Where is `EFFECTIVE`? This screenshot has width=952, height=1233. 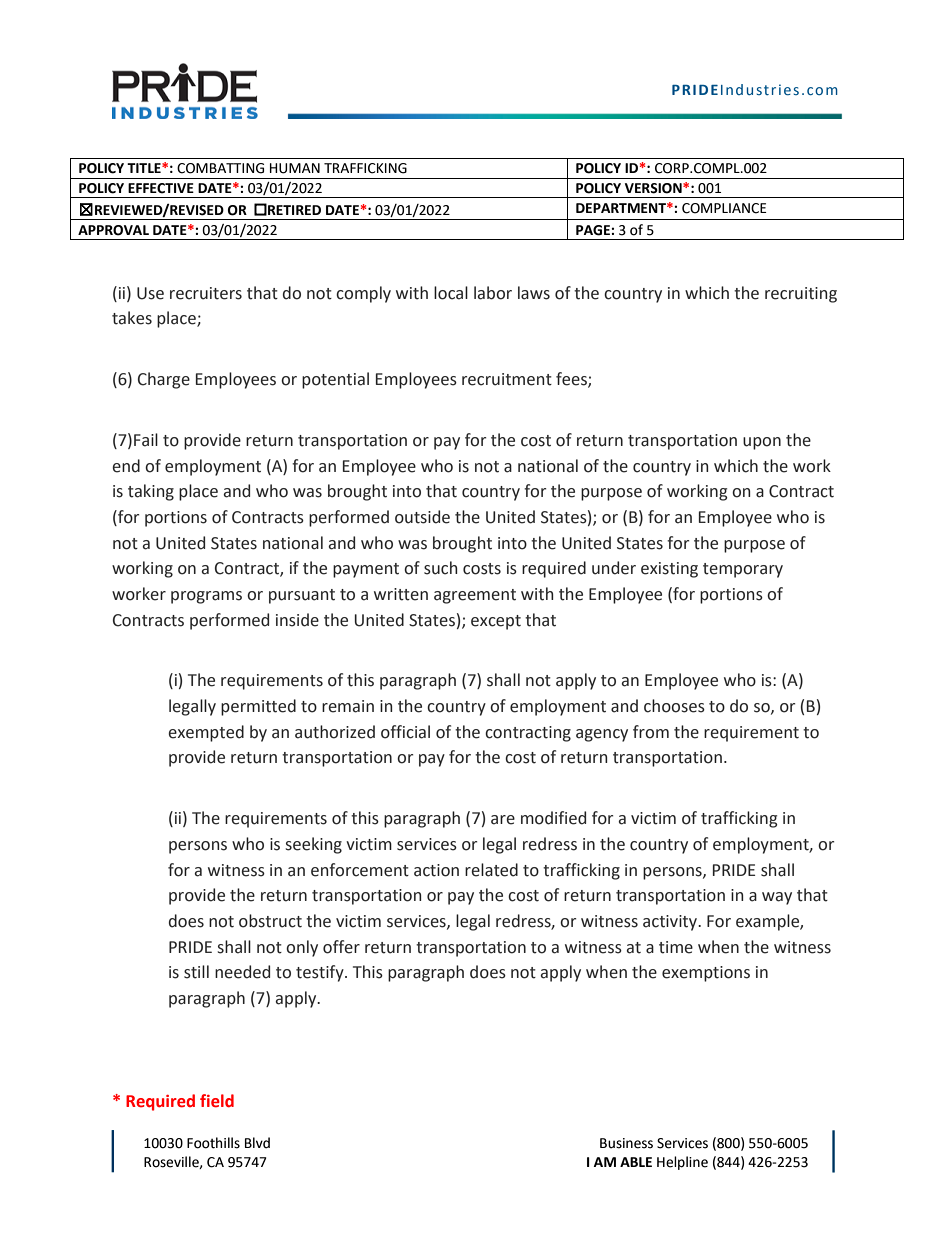
EFFECTIVE is located at coordinates (161, 188).
